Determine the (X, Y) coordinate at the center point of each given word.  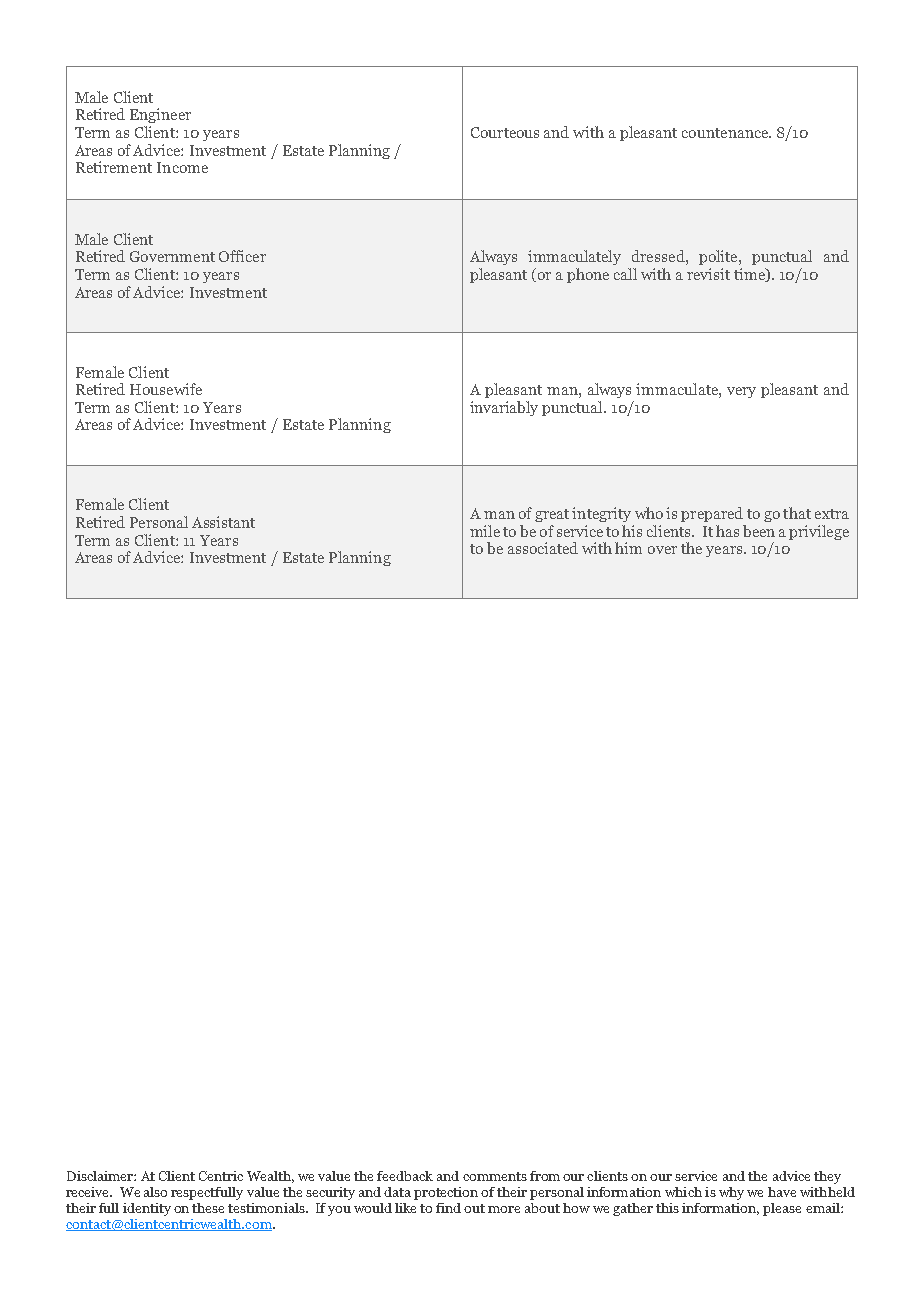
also (155, 1192)
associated (543, 548)
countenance (726, 133)
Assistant (223, 522)
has (727, 531)
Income (182, 167)
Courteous (505, 132)
